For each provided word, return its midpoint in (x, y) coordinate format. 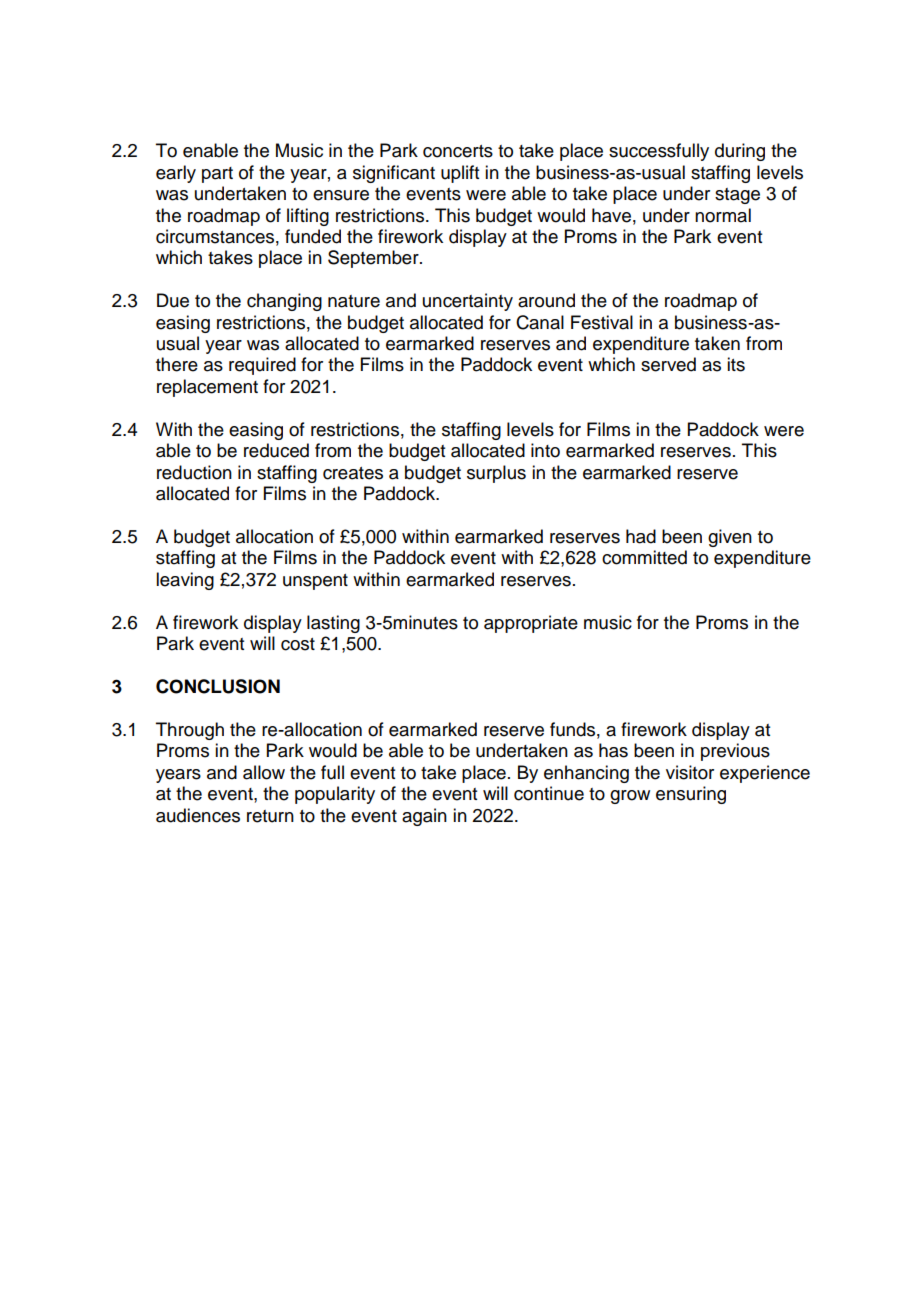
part (217, 175)
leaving (185, 581)
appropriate (531, 624)
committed (644, 557)
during (740, 152)
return (270, 816)
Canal (540, 322)
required (262, 366)
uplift (460, 174)
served (668, 364)
